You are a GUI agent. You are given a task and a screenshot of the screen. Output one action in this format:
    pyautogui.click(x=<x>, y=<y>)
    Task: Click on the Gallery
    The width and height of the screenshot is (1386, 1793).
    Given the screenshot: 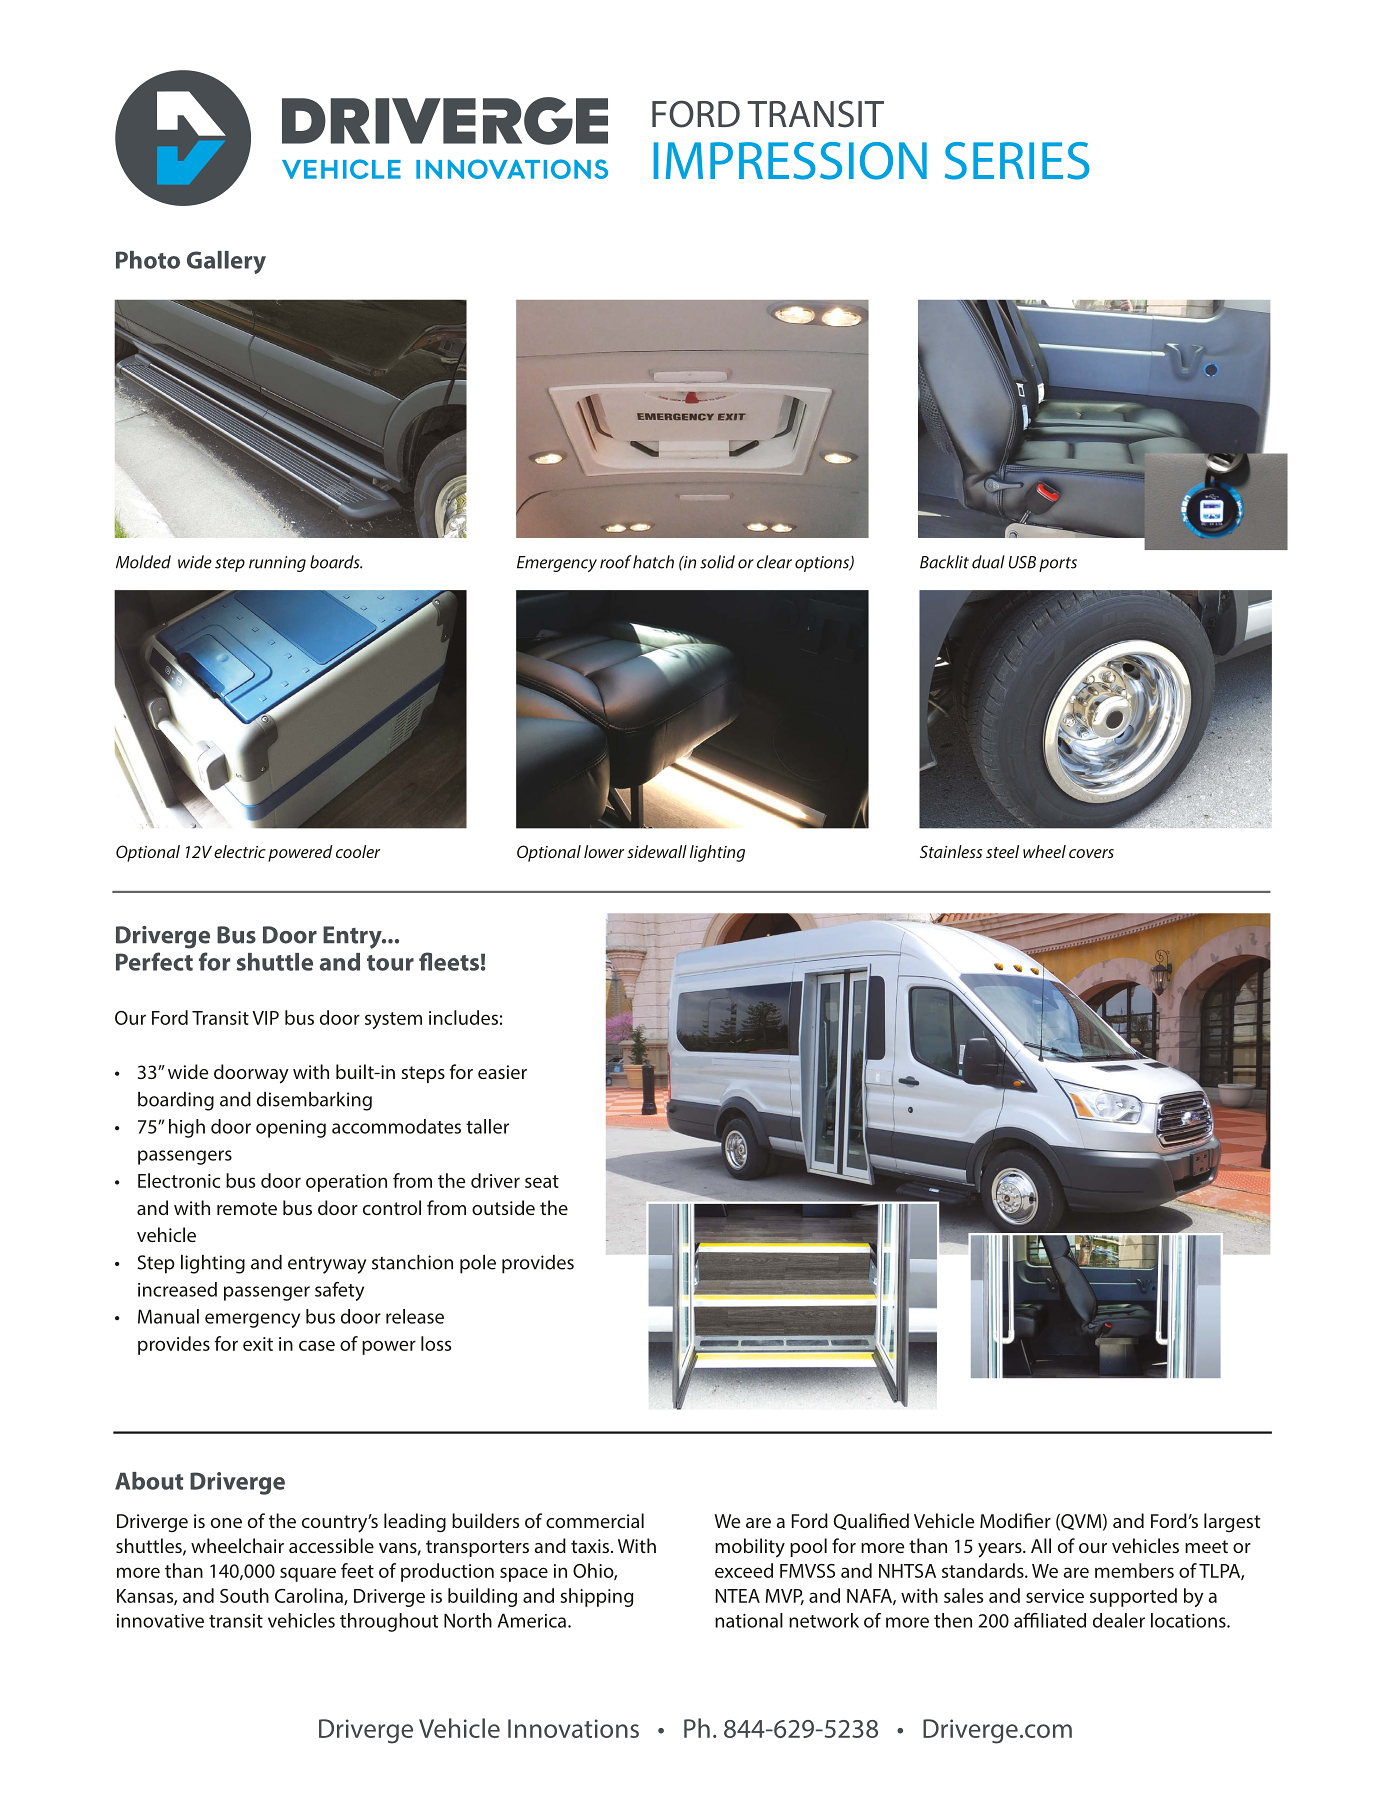 What is the action you would take?
    pyautogui.click(x=226, y=262)
